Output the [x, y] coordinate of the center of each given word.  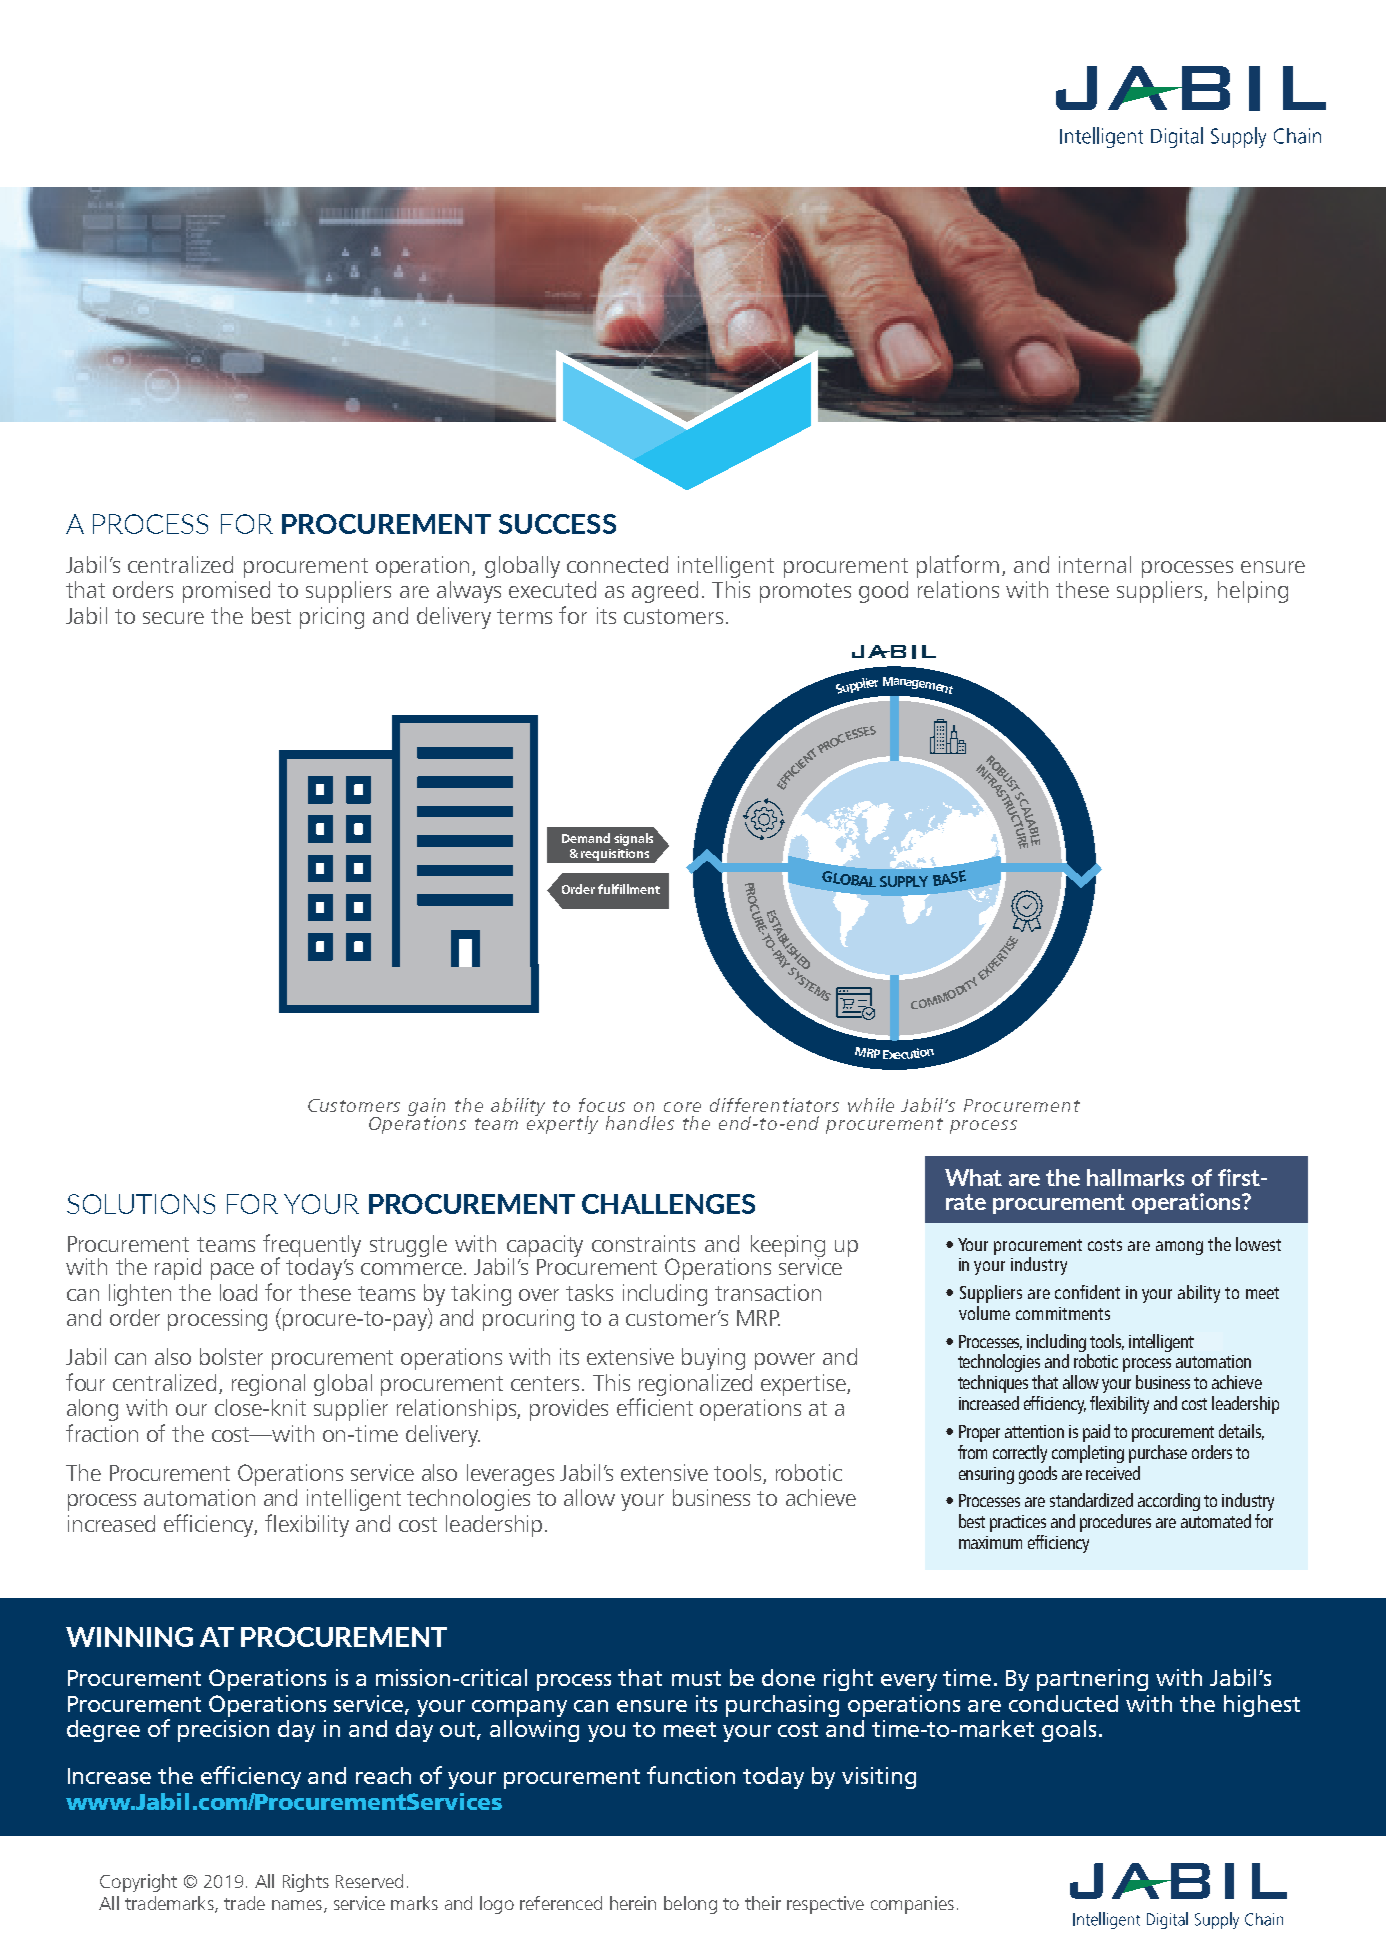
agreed [665, 592]
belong [690, 1905]
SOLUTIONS [141, 1204]
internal [1095, 564]
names [297, 1905]
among [1179, 1248]
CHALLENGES [668, 1204]
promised [226, 592]
